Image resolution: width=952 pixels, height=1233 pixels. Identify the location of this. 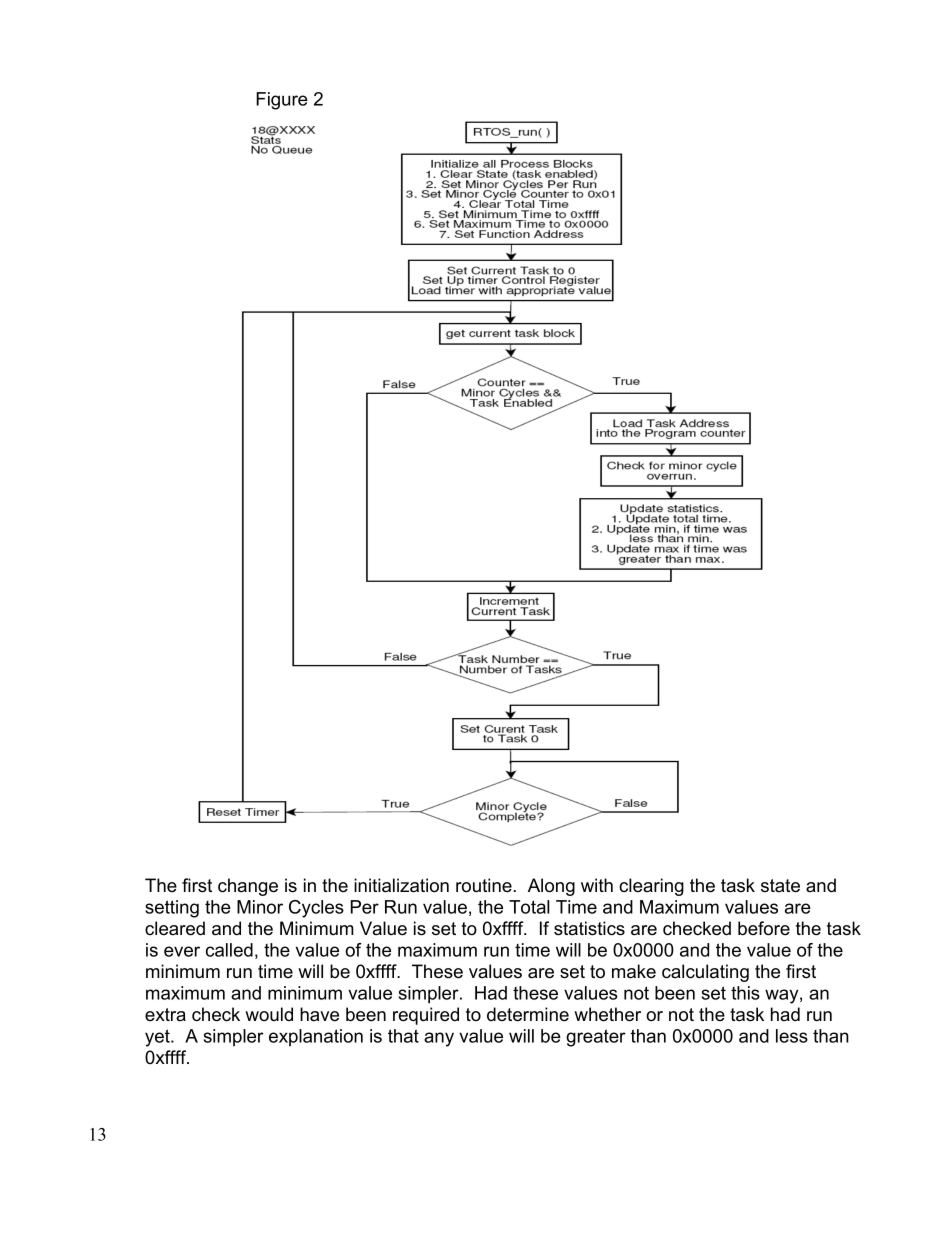
(745, 993).
